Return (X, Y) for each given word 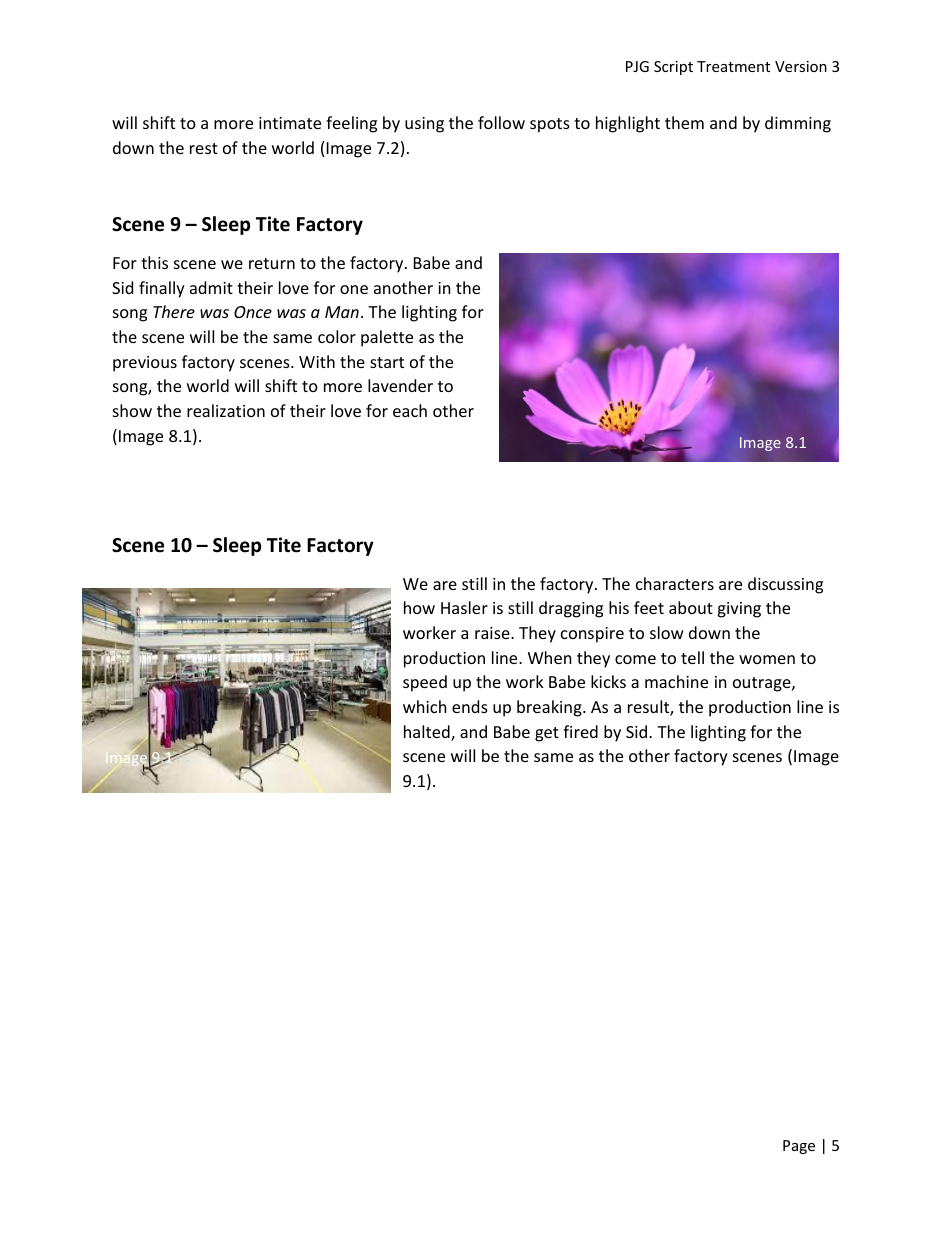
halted (428, 733)
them (684, 122)
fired (580, 731)
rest (204, 148)
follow (501, 122)
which (425, 706)
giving (739, 610)
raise (493, 633)
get (547, 734)
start (387, 362)
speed (425, 683)
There (174, 311)
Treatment (733, 66)
